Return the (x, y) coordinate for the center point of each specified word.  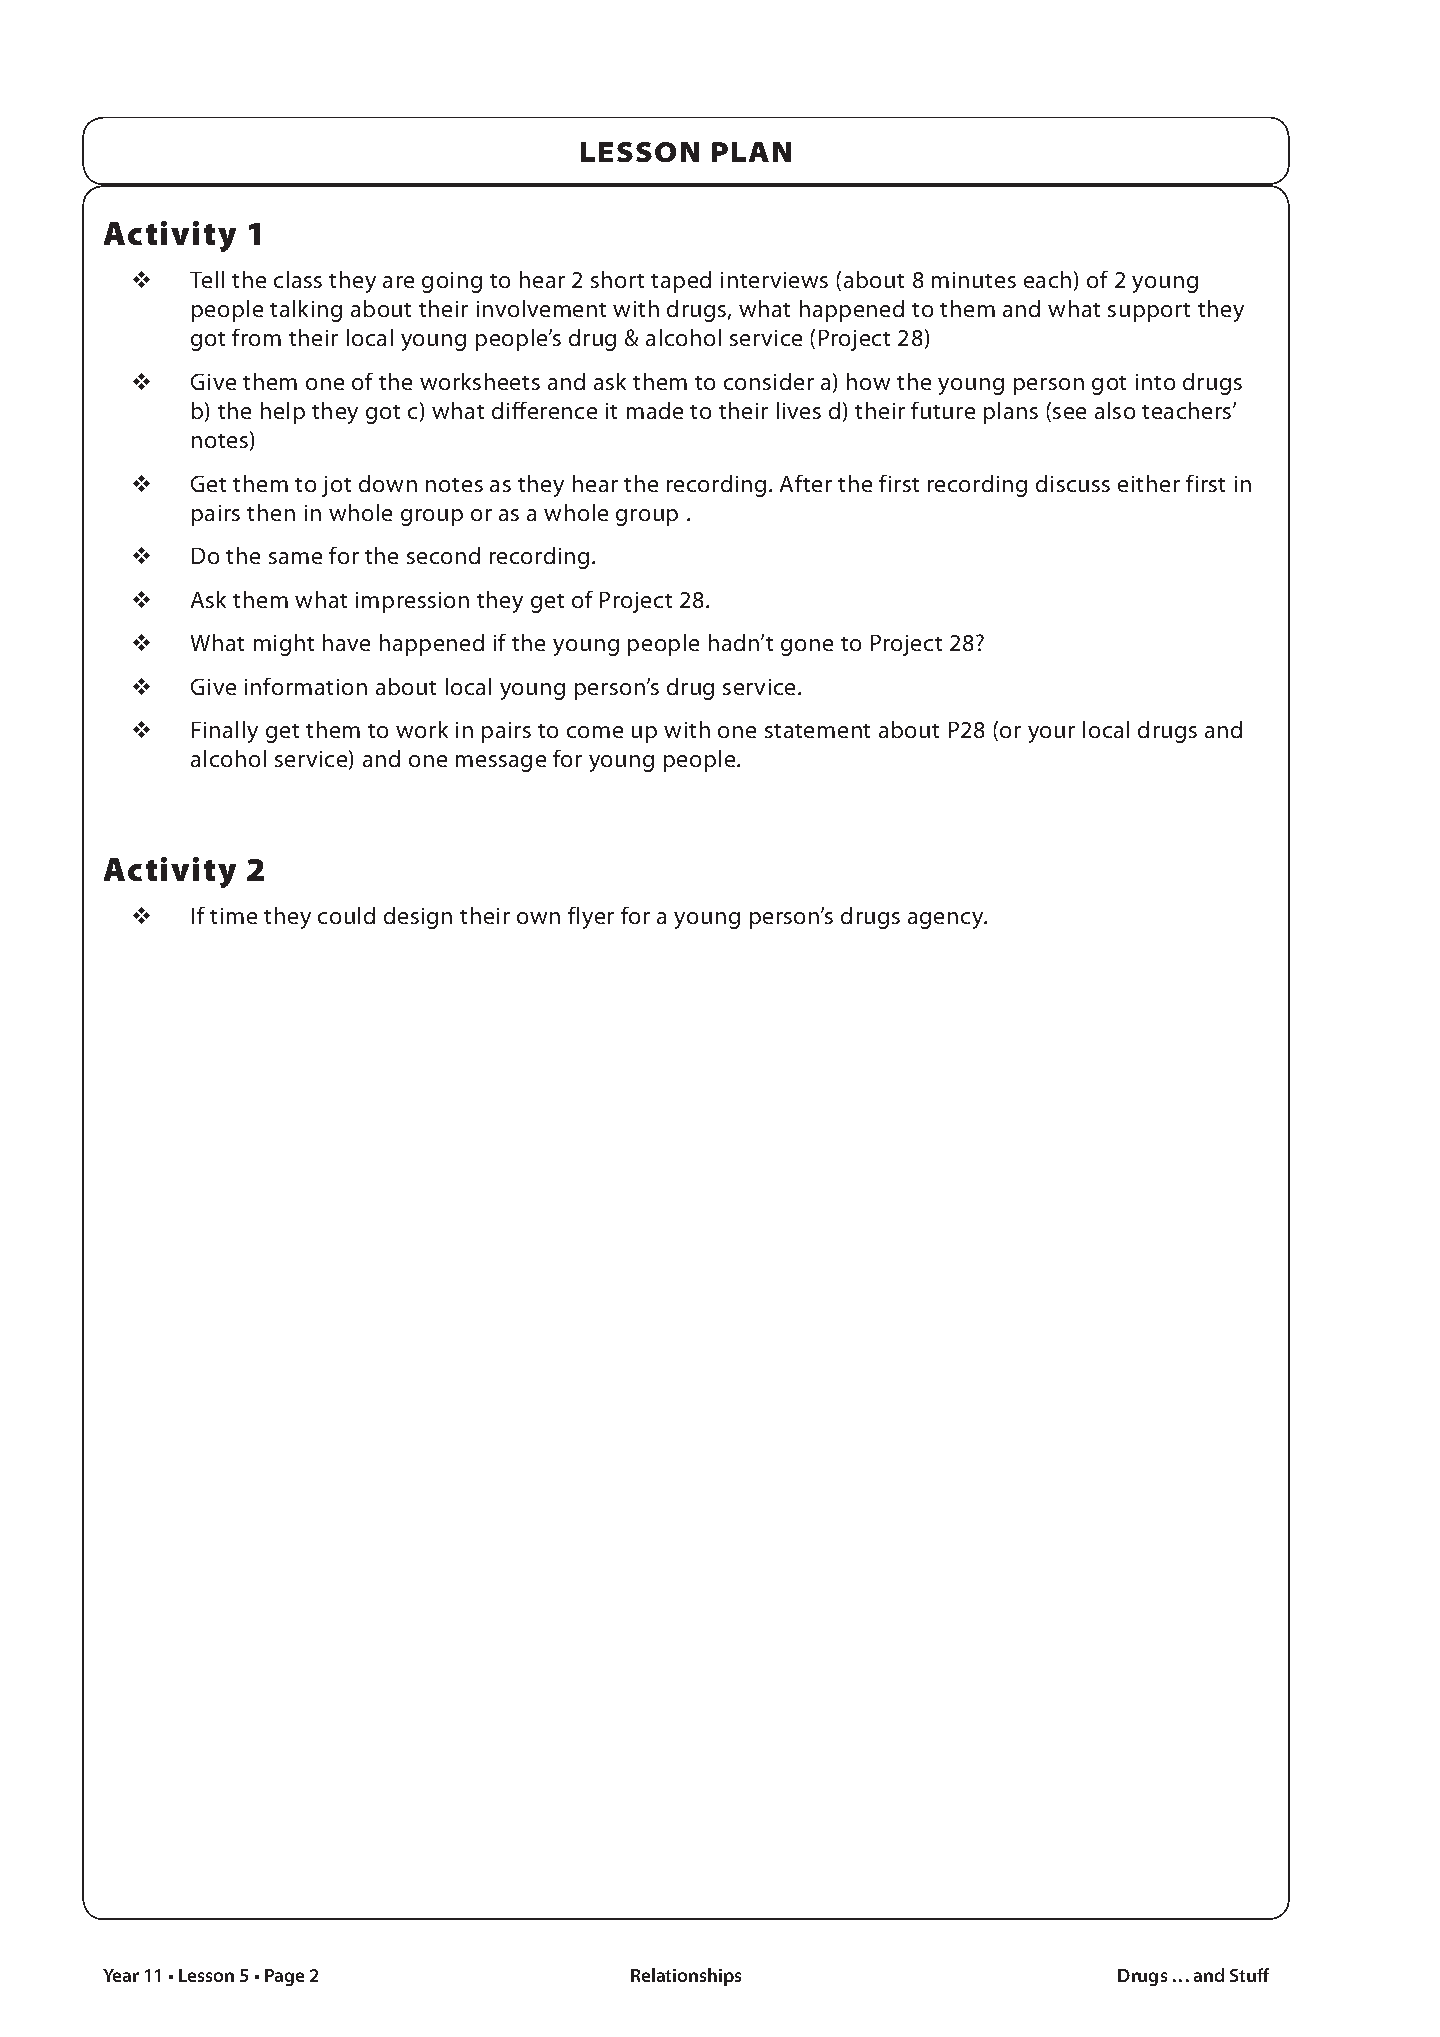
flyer (591, 918)
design (418, 918)
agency (947, 920)
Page (284, 1977)
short (617, 279)
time (233, 916)
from (256, 337)
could (346, 915)
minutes (974, 280)
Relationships (686, 1977)
